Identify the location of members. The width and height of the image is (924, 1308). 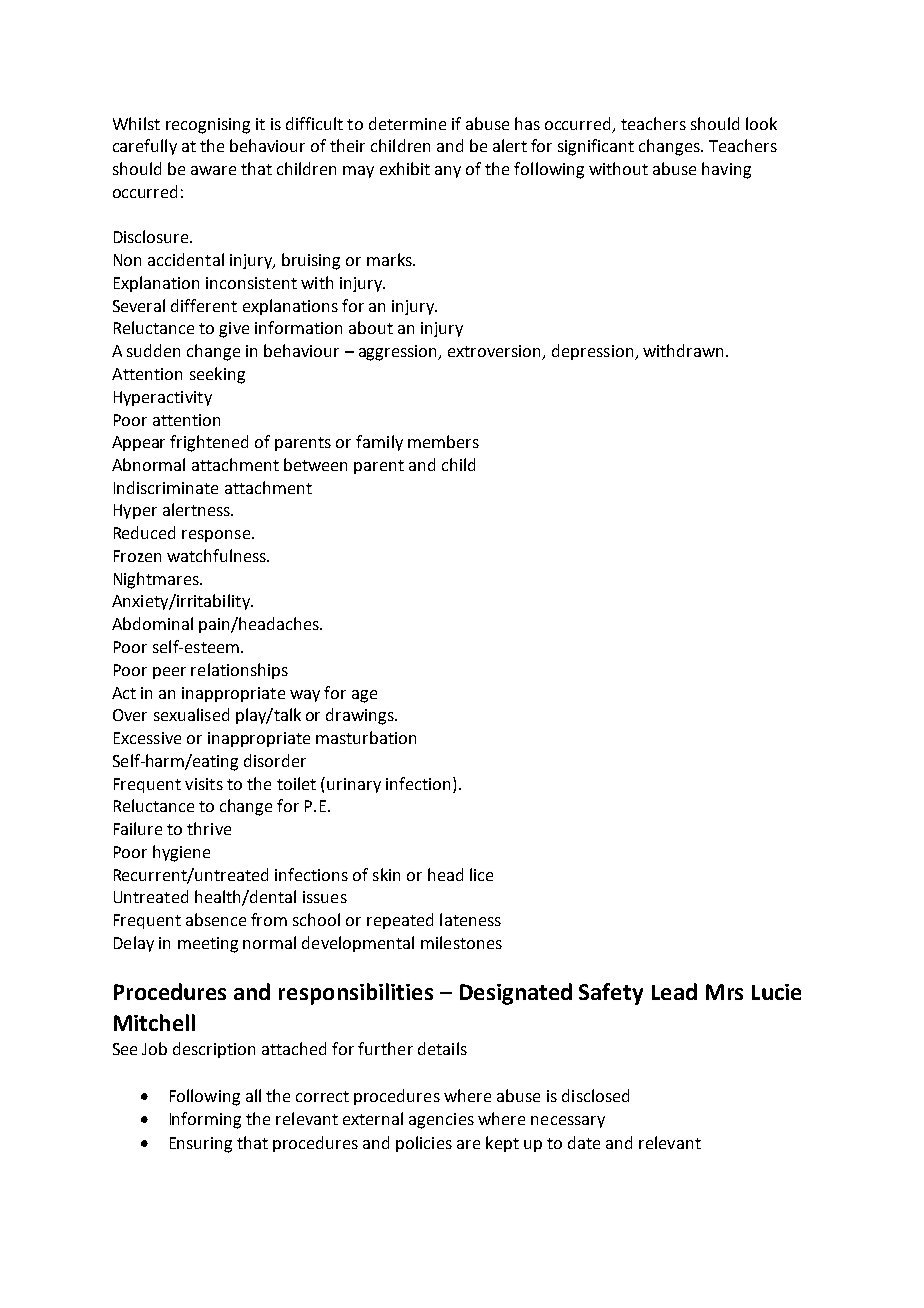
(443, 441).
